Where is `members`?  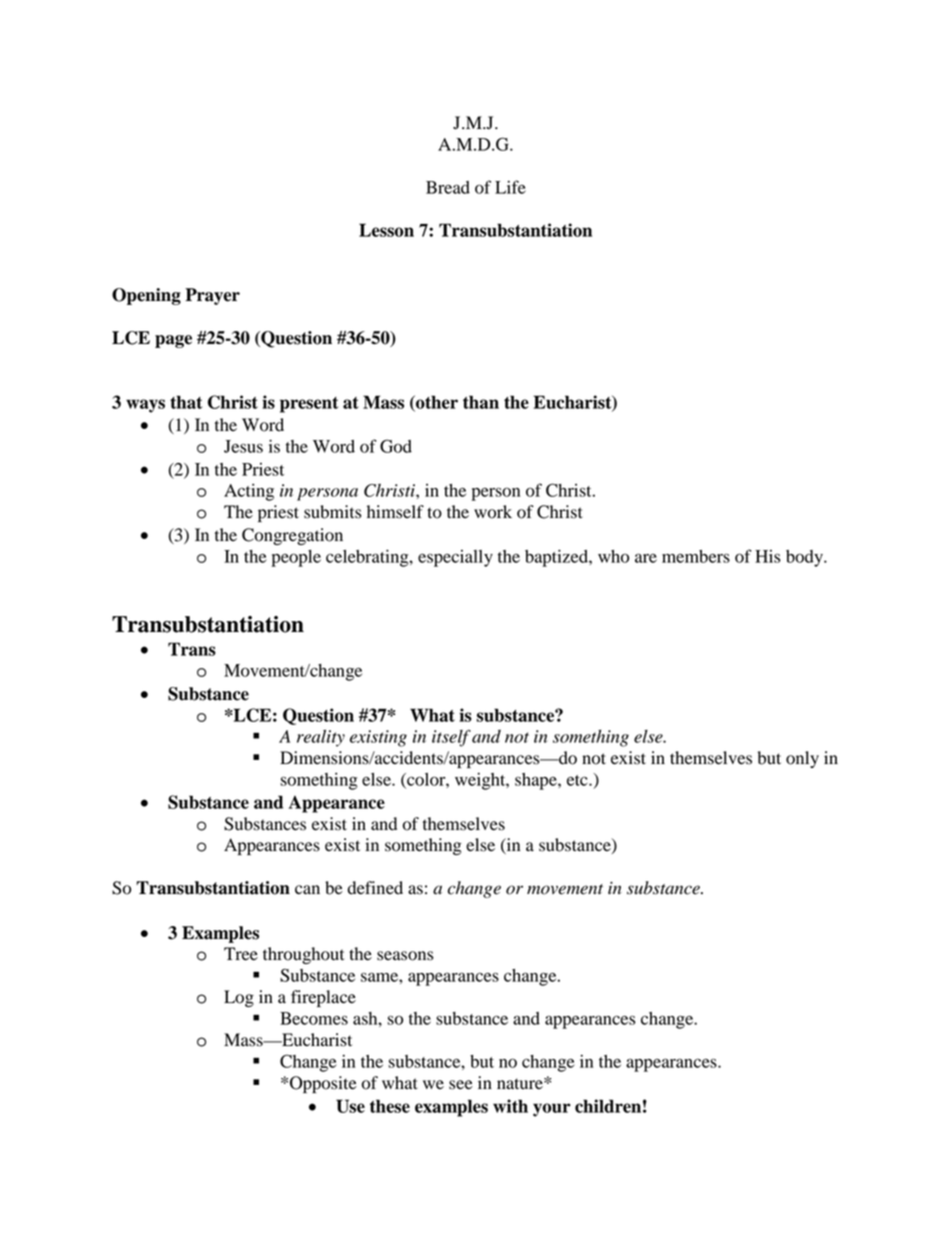 members is located at coordinates (696, 556).
